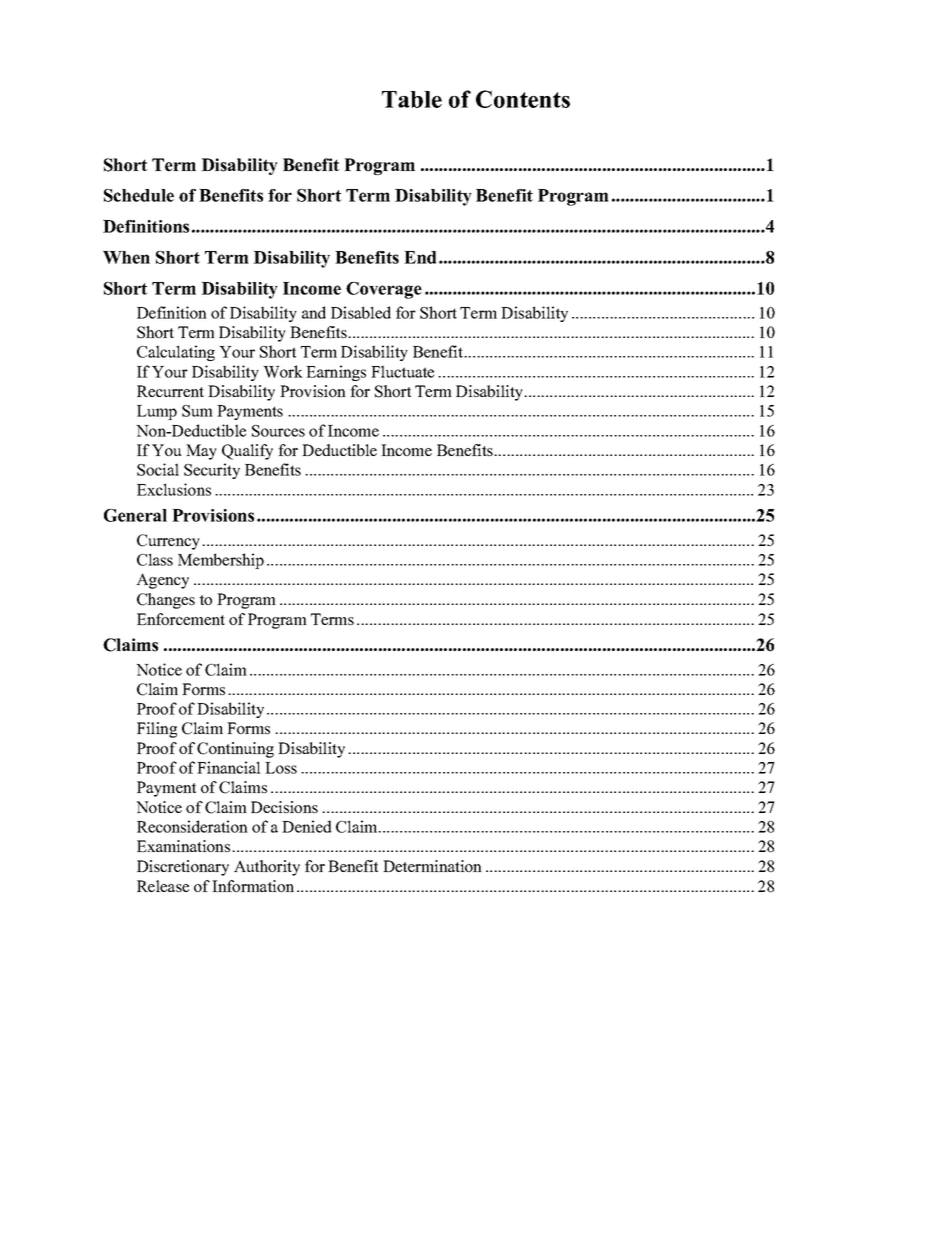 The image size is (952, 1233). What do you see at coordinates (523, 99) in the page?
I see `Contents` at bounding box center [523, 99].
